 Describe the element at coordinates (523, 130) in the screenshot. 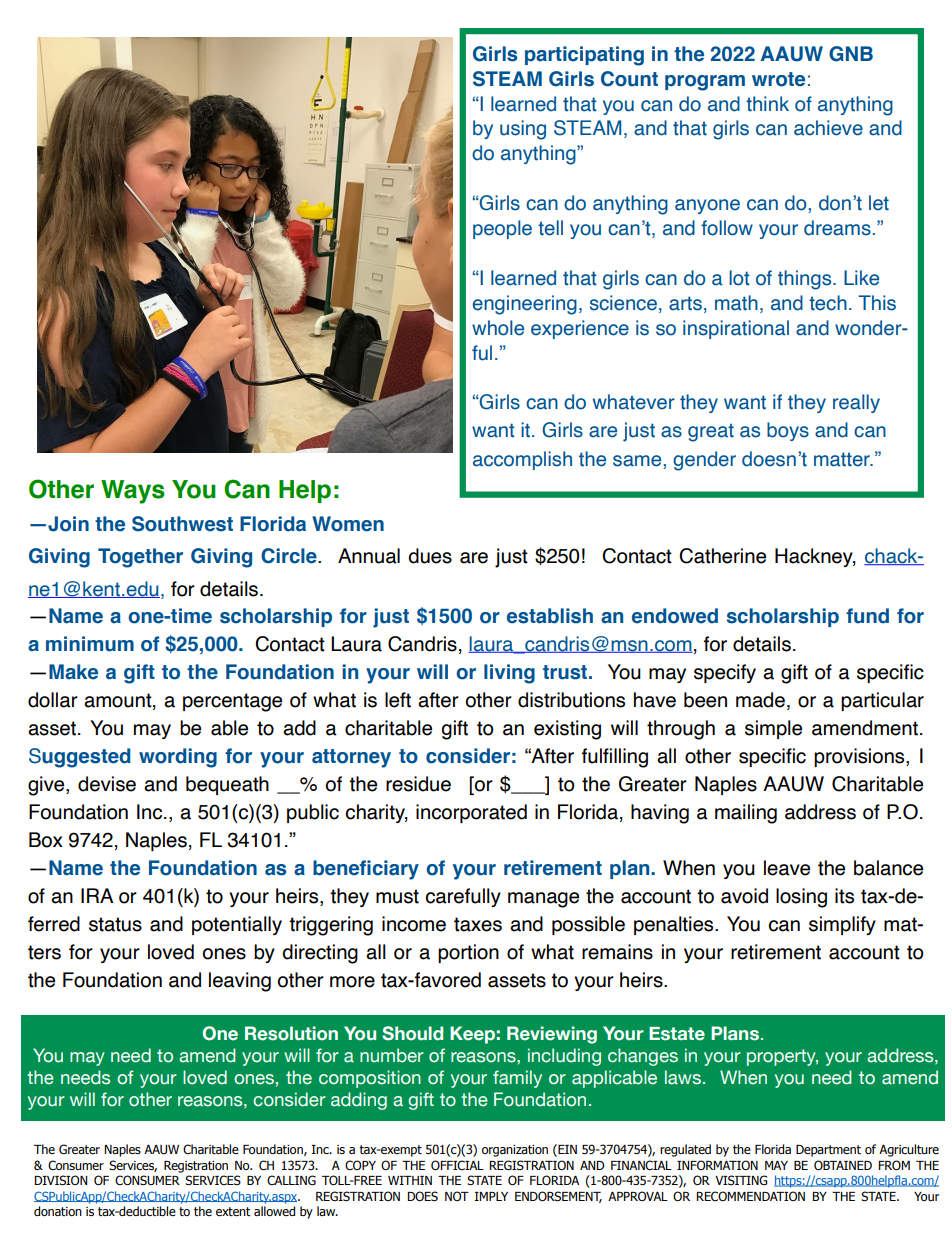

I see `using` at that location.
